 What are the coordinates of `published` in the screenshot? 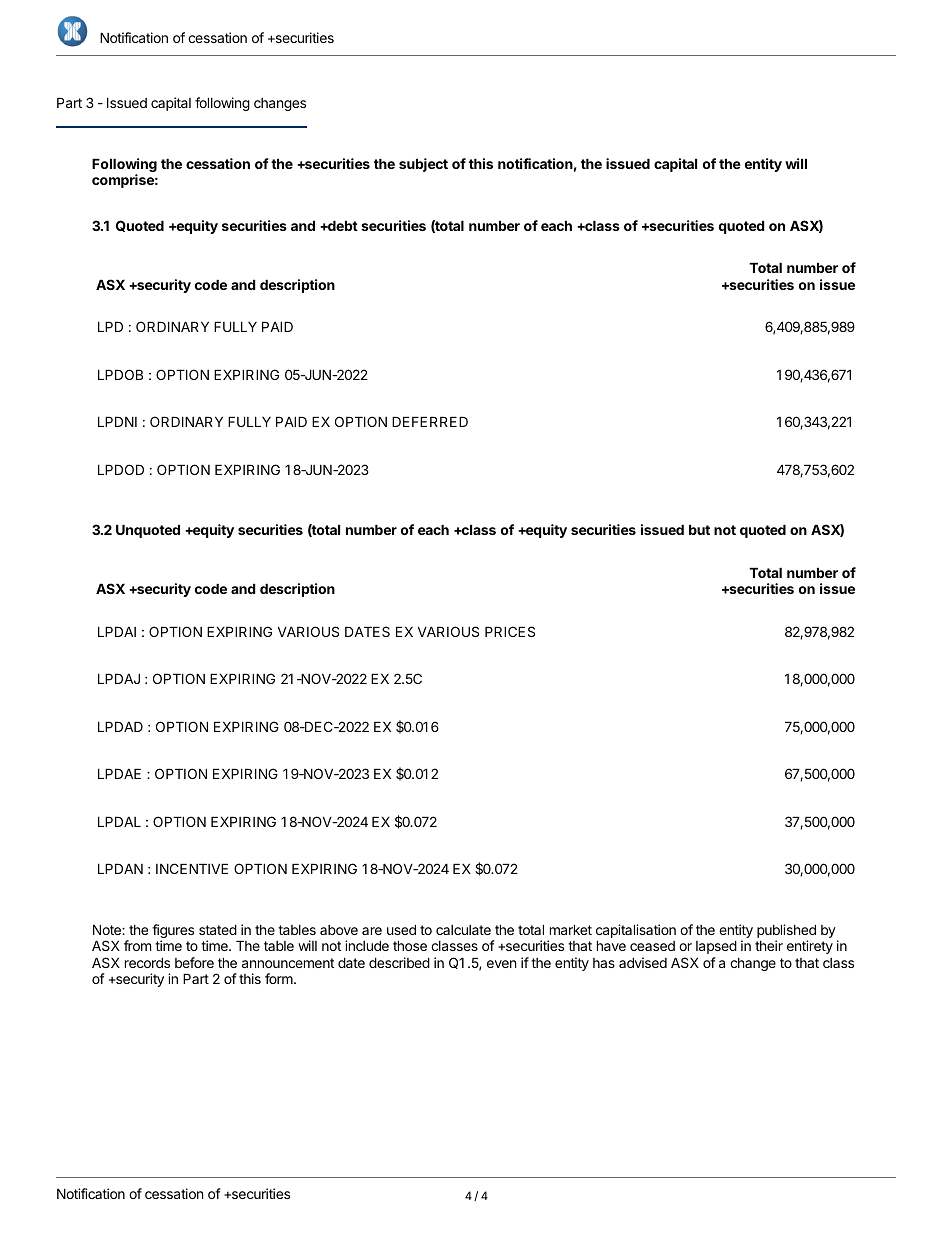 It's located at (786, 932).
